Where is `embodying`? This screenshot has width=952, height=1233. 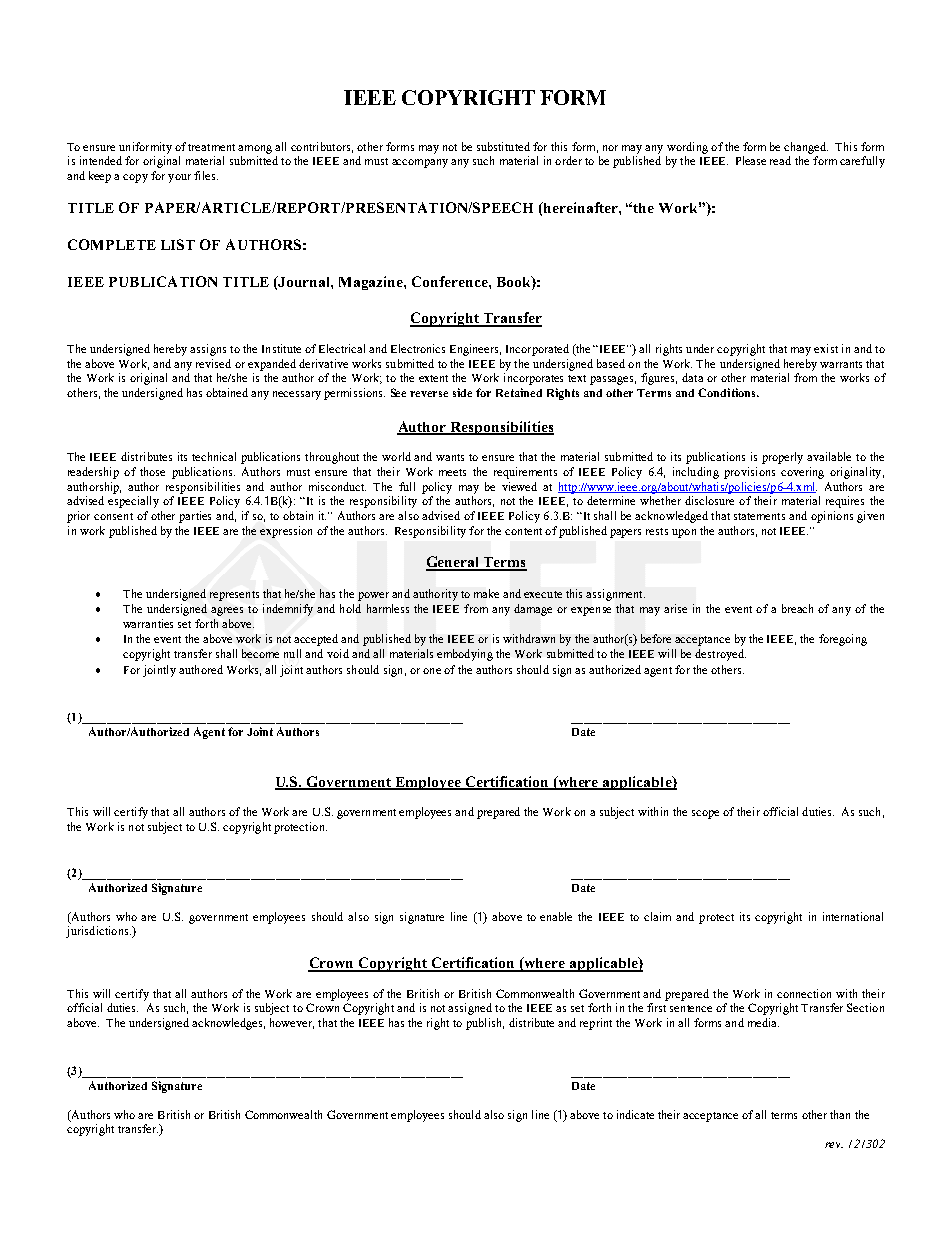 embodying is located at coordinates (465, 655).
